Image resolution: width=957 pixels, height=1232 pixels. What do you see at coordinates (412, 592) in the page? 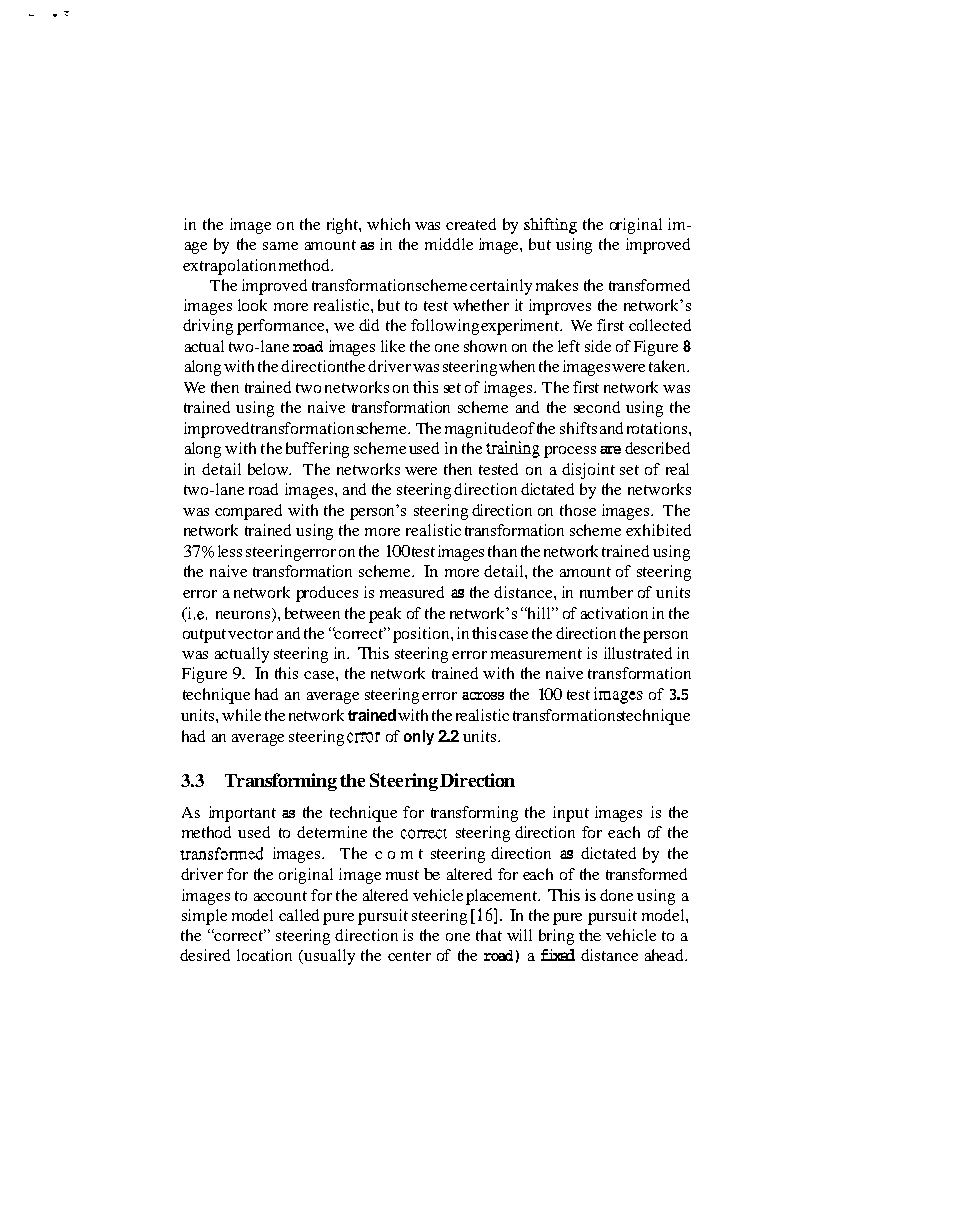
I see `measured` at bounding box center [412, 592].
